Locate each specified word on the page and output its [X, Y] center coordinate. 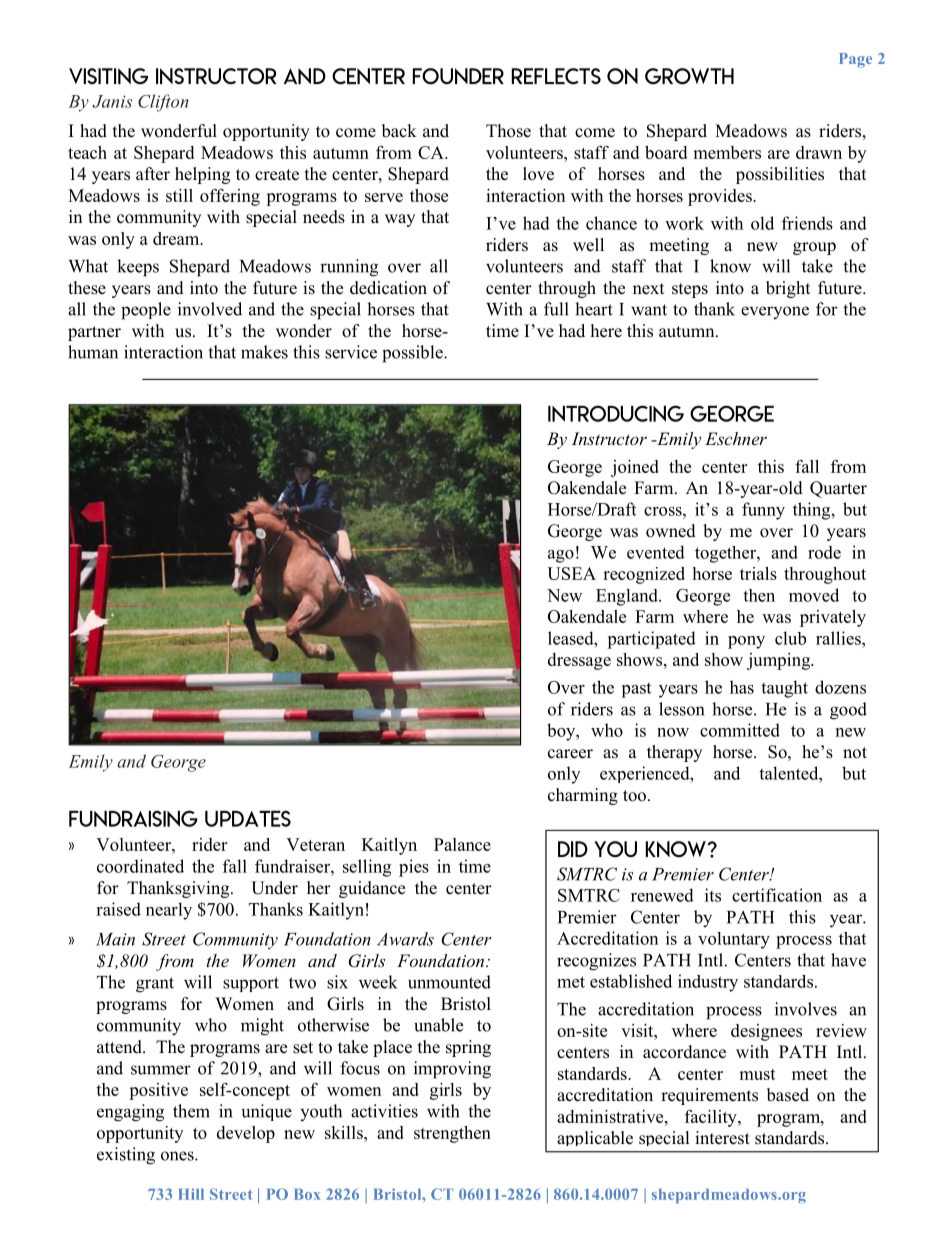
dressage [579, 661]
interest [722, 1138]
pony [746, 642]
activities [384, 1111]
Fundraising [133, 818]
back [399, 131]
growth [689, 76]
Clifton [163, 103]
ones [178, 1156]
